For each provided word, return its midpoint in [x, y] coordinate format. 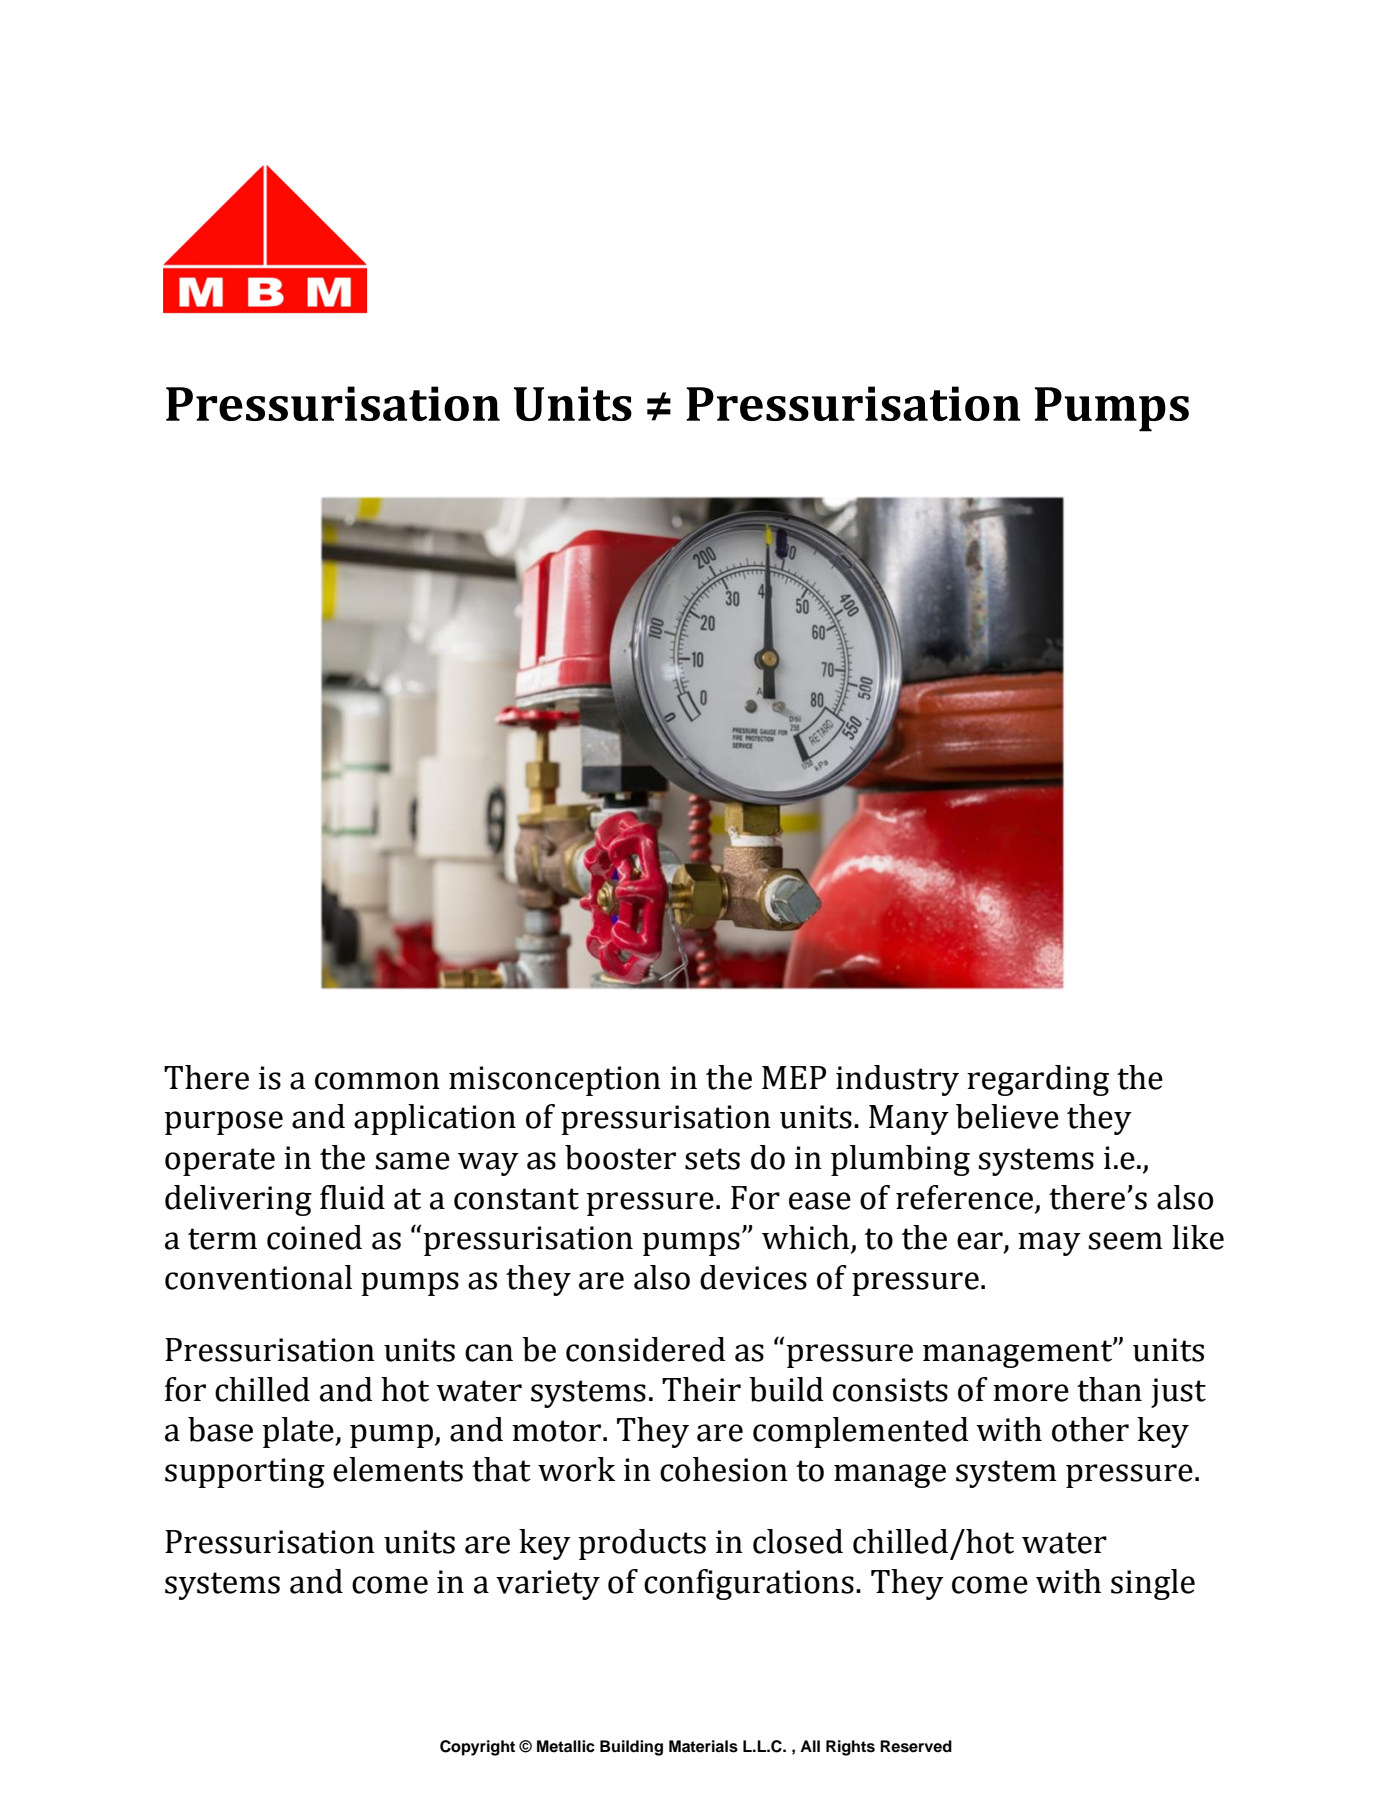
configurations [749, 1584]
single [1153, 1584]
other [1090, 1429]
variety [548, 1585]
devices [753, 1277]
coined [314, 1237]
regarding [1038, 1080]
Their [701, 1389]
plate [299, 1432]
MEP [794, 1077]
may [1049, 1244]
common [377, 1081]
